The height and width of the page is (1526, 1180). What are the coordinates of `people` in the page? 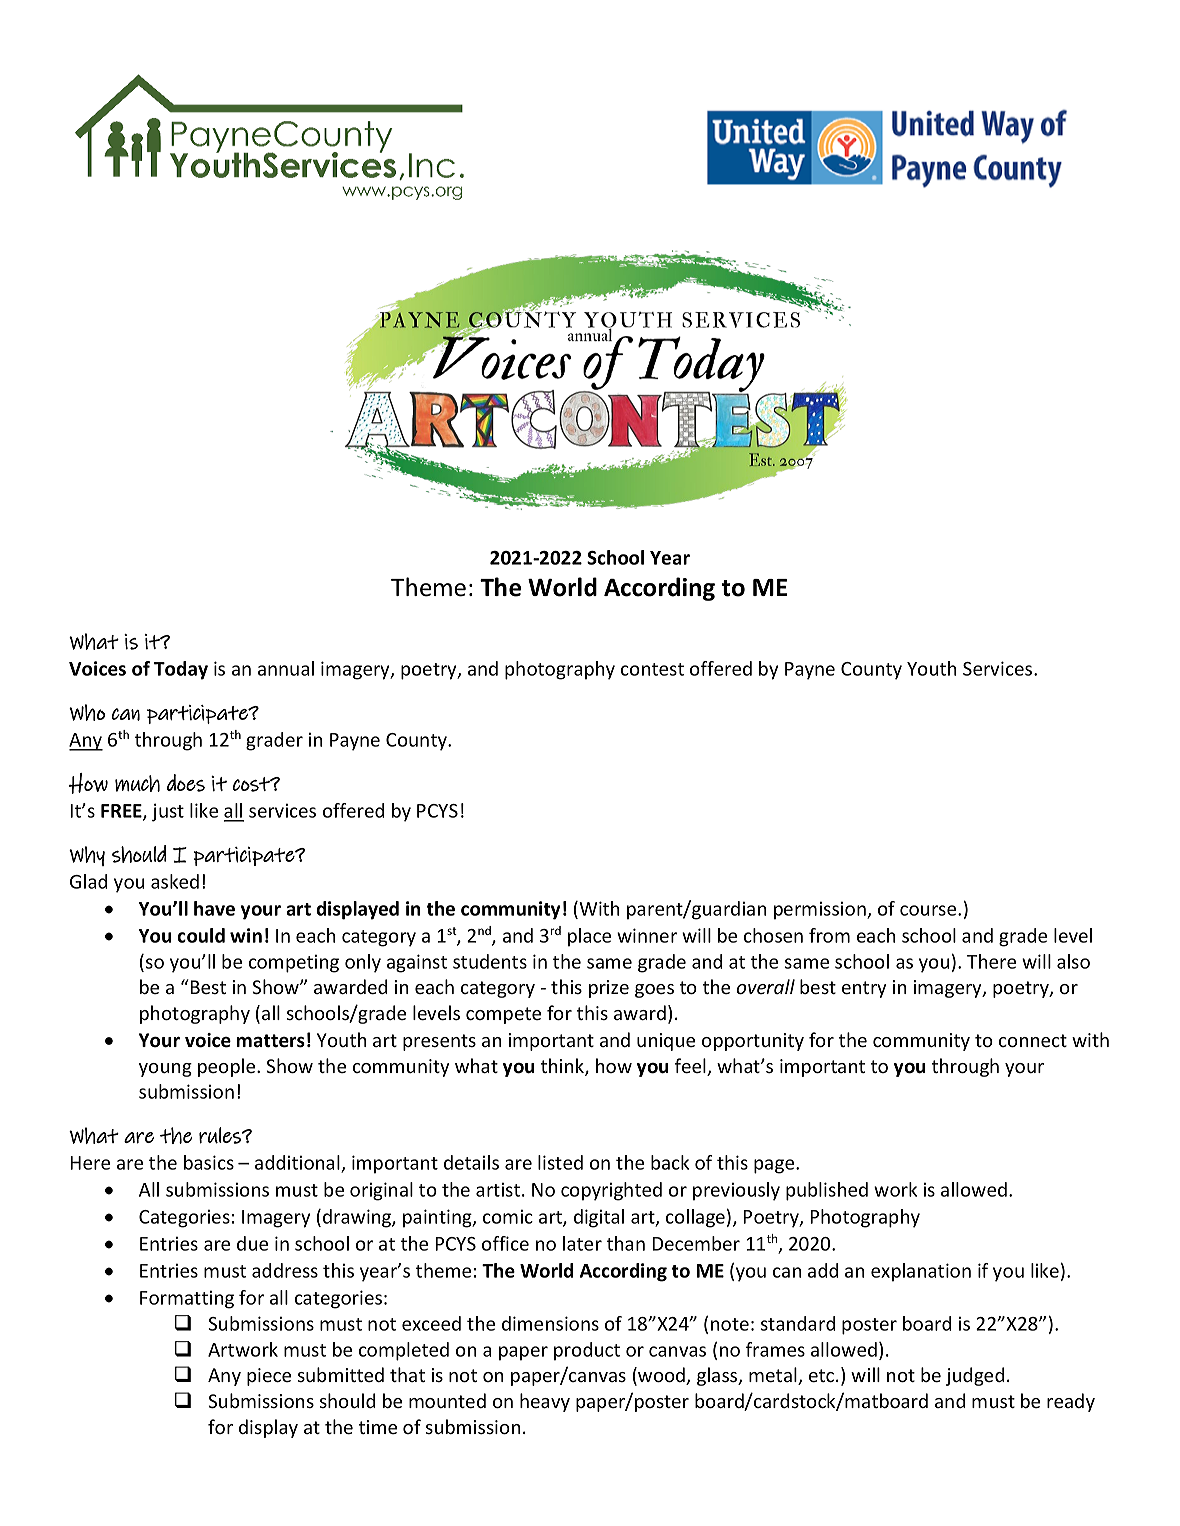 It's located at (228, 1067).
